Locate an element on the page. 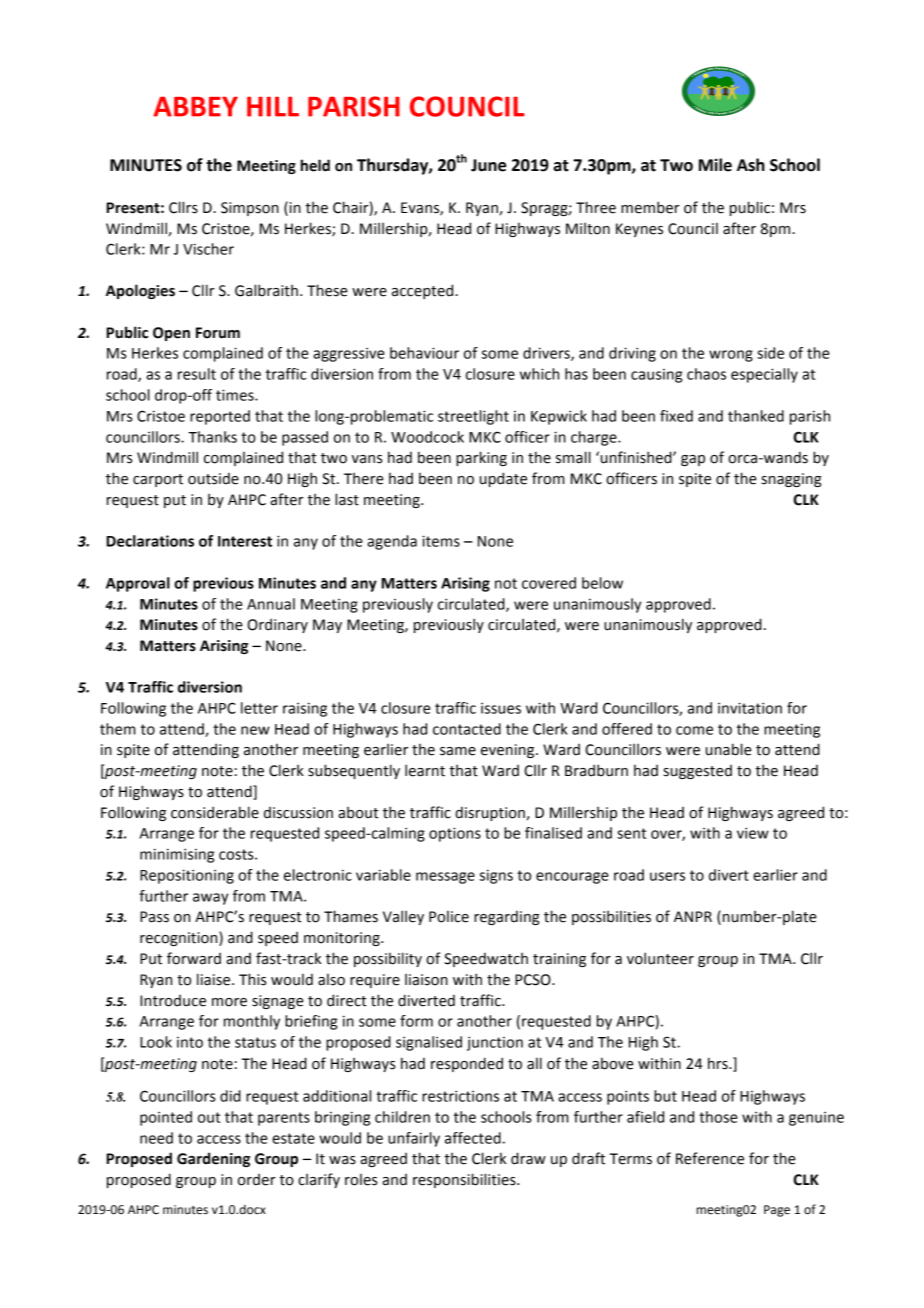 Image resolution: width=924 pixels, height=1308 pixels. streetlight is located at coordinates (473, 417).
